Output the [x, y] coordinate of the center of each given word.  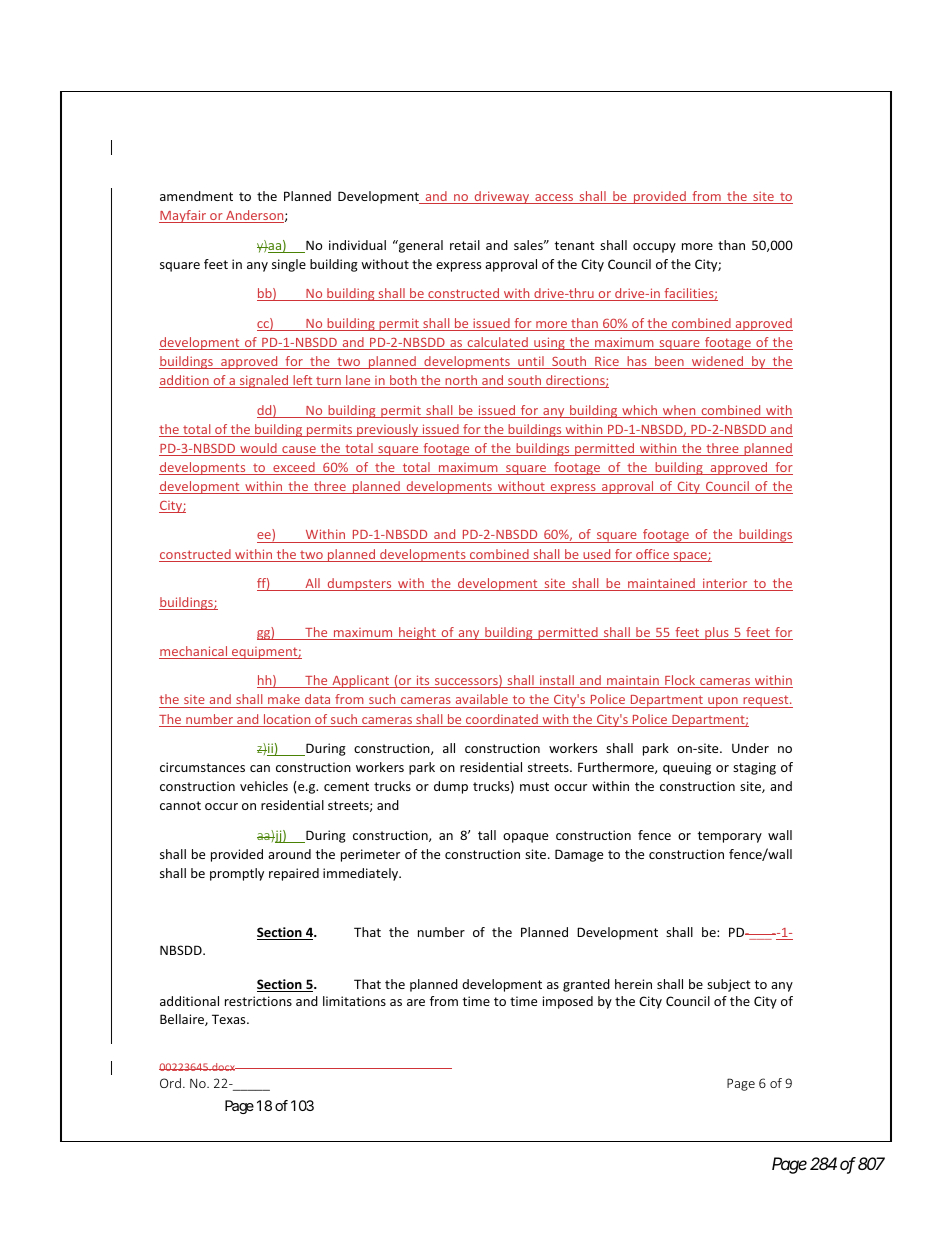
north [461, 381]
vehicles [264, 786]
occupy [654, 248]
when [679, 411]
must [534, 786]
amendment [196, 196]
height [417, 633]
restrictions [258, 1001]
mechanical [194, 652]
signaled [264, 381]
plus [717, 633]
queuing [687, 768]
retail [465, 245]
